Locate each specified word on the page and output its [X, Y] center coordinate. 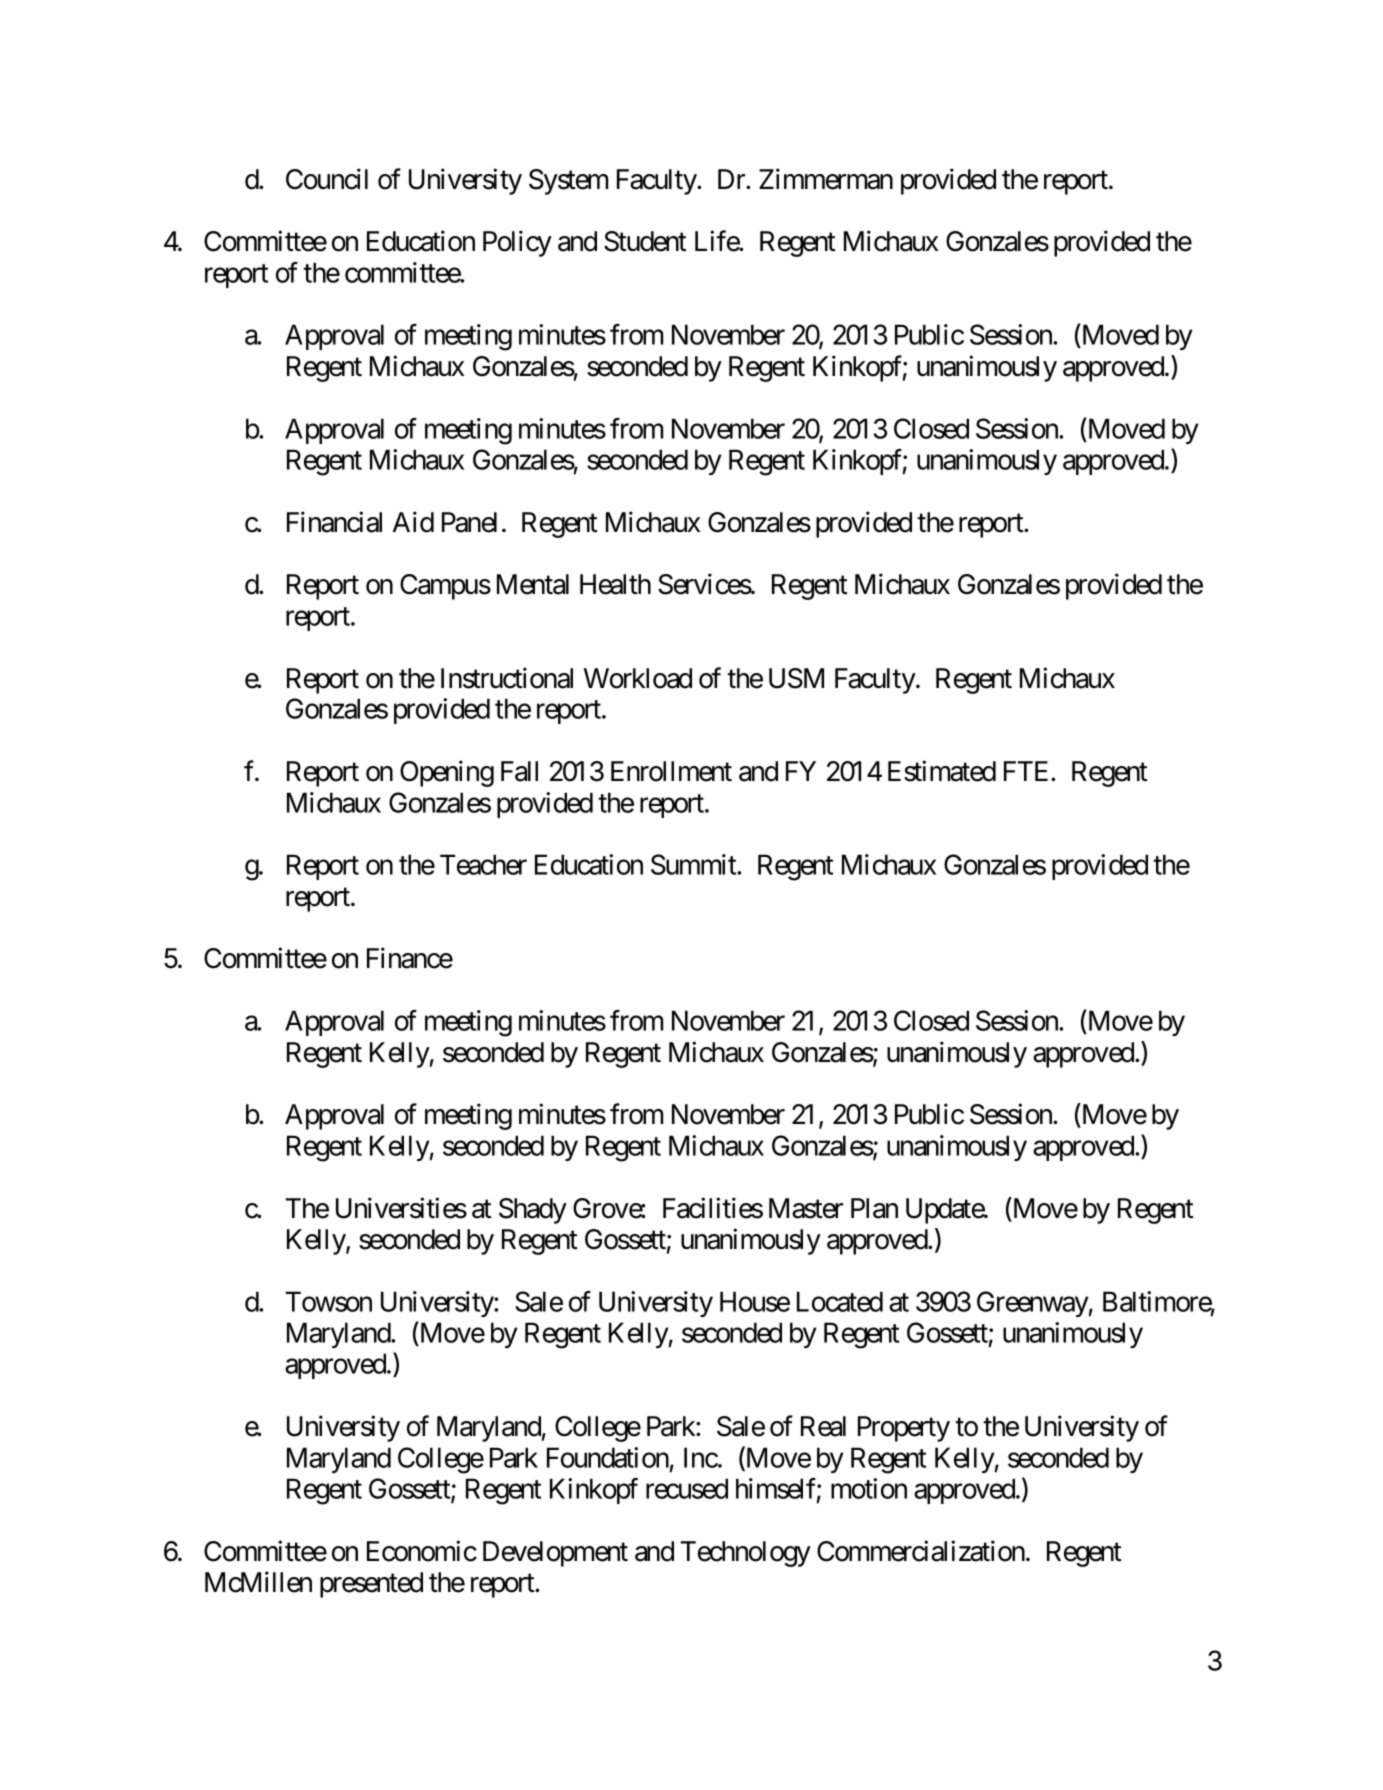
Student [645, 241]
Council [327, 179]
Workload [638, 678]
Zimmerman [826, 179]
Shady [533, 1211]
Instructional [507, 678]
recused [687, 1488]
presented [371, 1585]
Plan [874, 1208]
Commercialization [921, 1551]
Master [806, 1208]
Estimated [942, 771]
